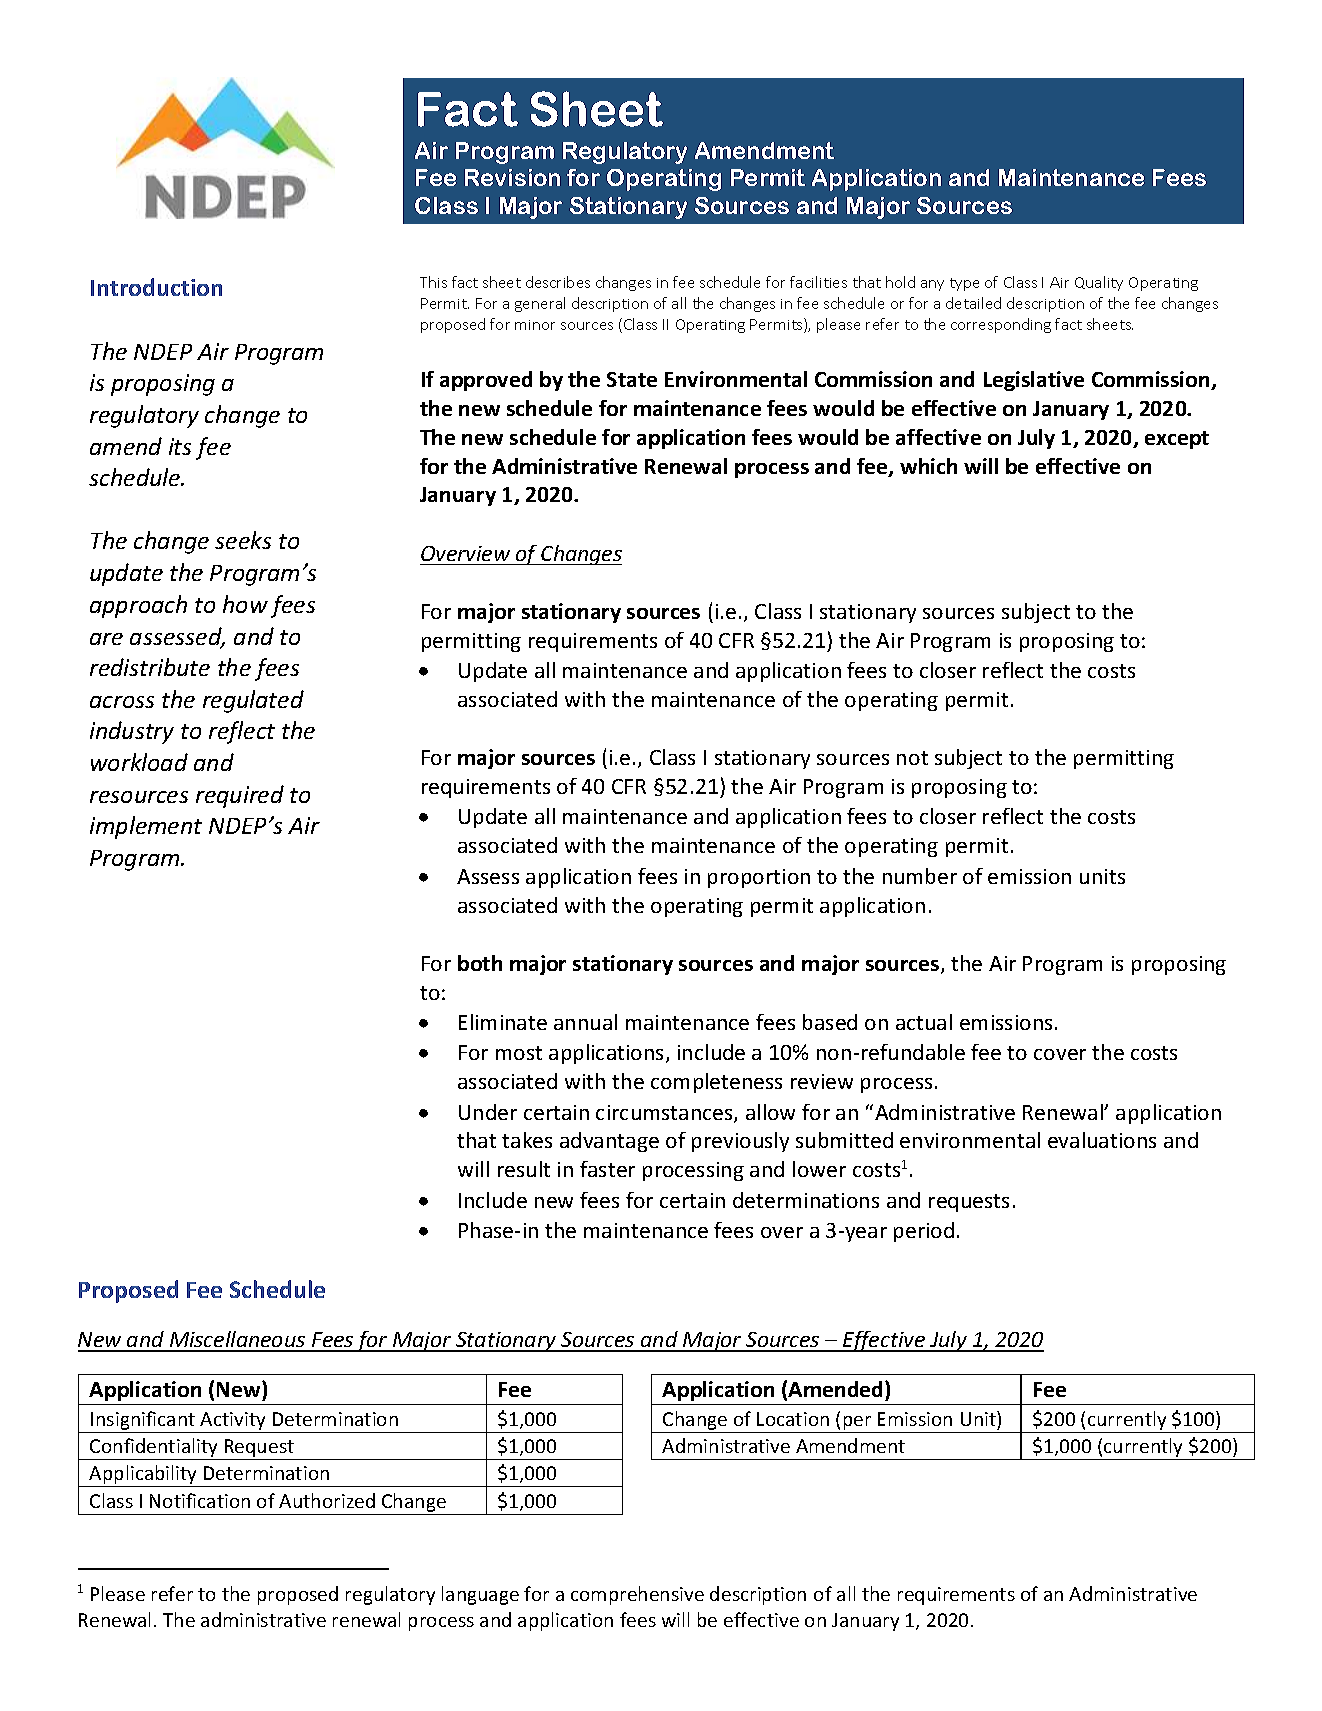 The width and height of the page is (1322, 1711). What do you see at coordinates (156, 287) in the page?
I see `Introduction` at bounding box center [156, 287].
